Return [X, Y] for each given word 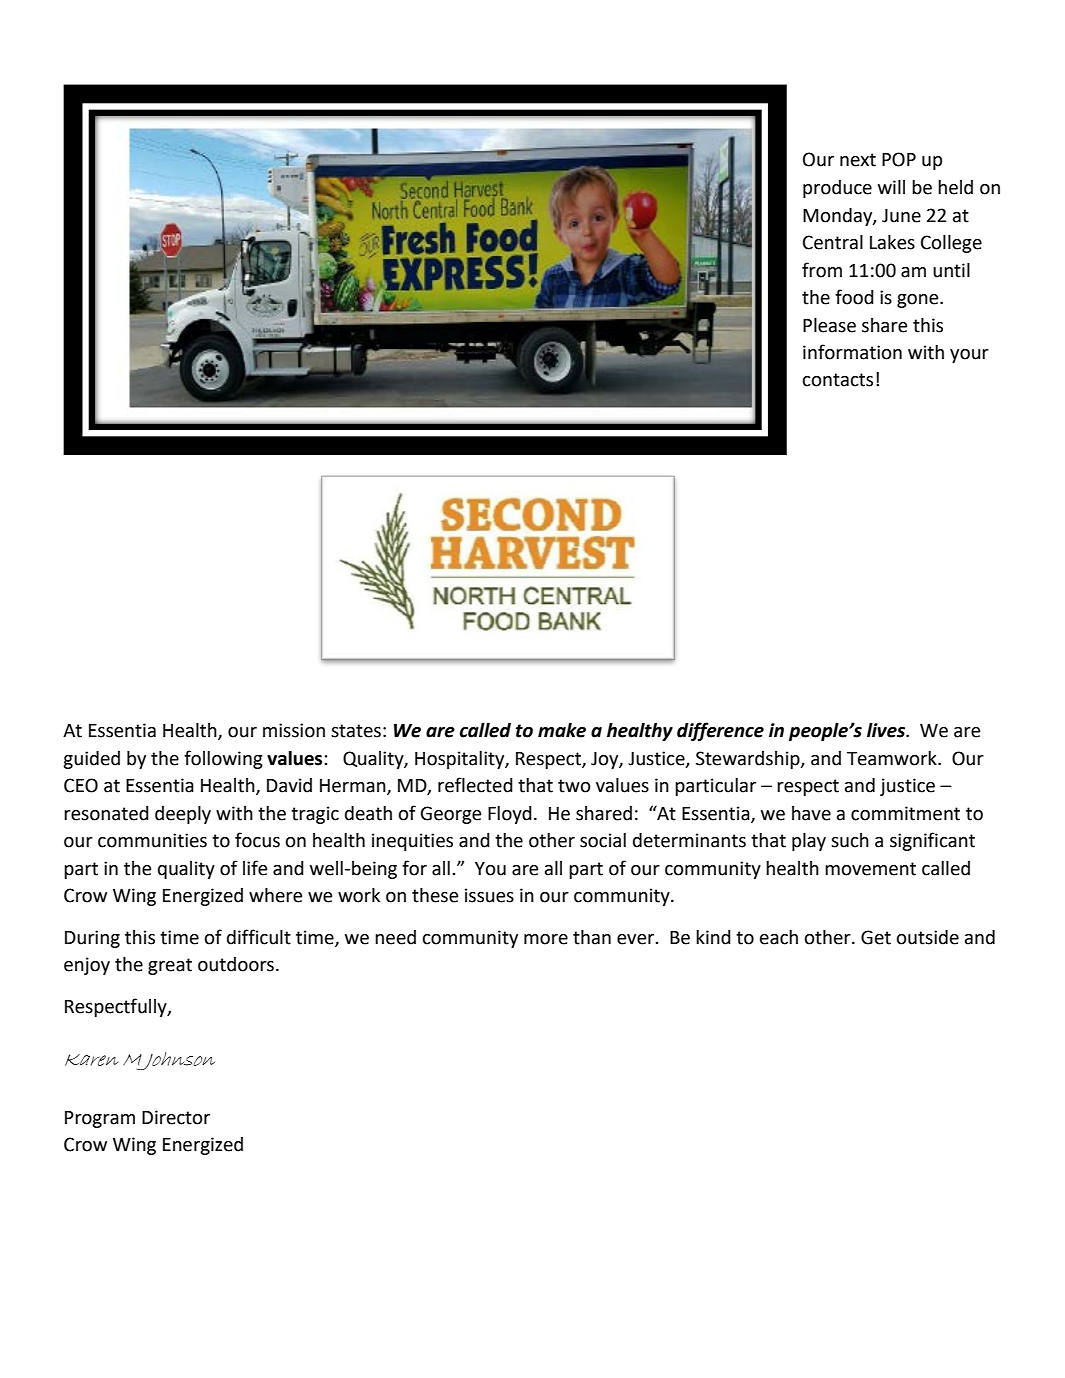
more [546, 939]
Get [876, 937]
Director [176, 1117]
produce [837, 189]
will [891, 187]
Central [833, 242]
